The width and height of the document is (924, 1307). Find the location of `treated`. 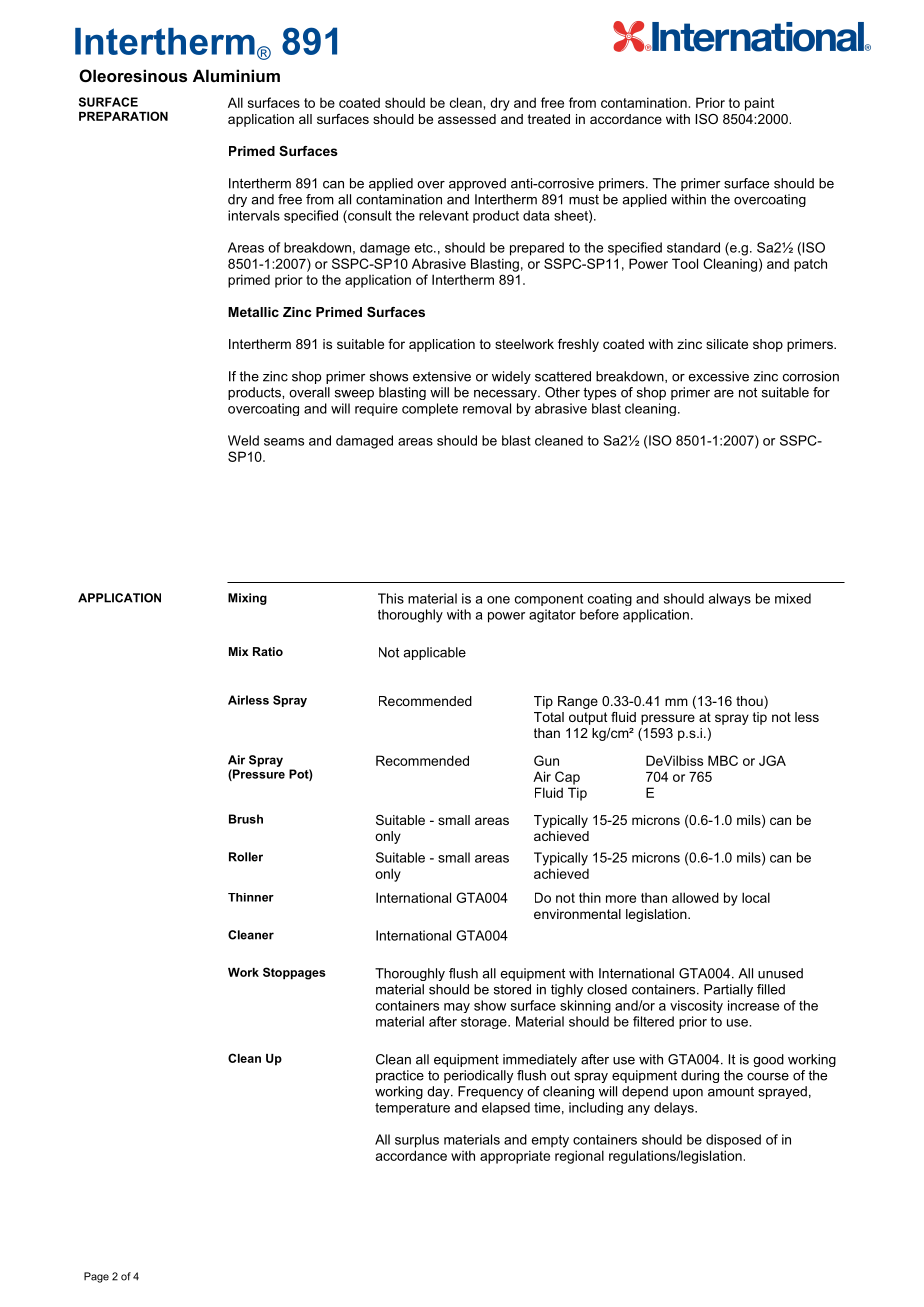

treated is located at coordinates (549, 119).
